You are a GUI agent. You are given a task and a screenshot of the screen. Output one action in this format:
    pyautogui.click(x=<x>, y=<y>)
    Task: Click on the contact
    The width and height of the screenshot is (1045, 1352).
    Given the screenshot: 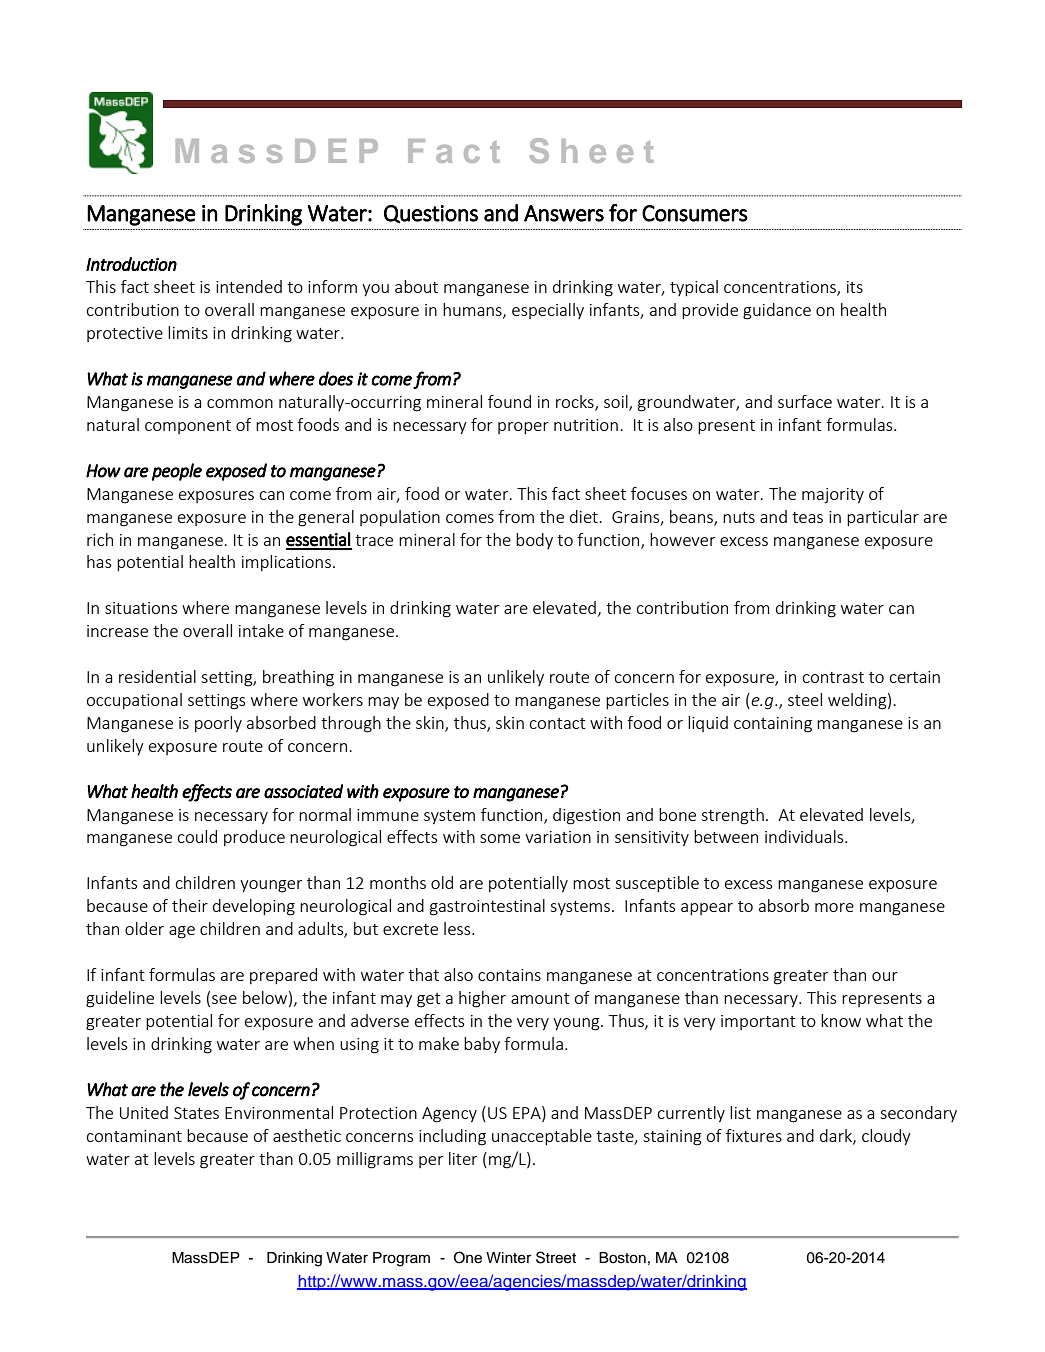 What is the action you would take?
    pyautogui.click(x=558, y=723)
